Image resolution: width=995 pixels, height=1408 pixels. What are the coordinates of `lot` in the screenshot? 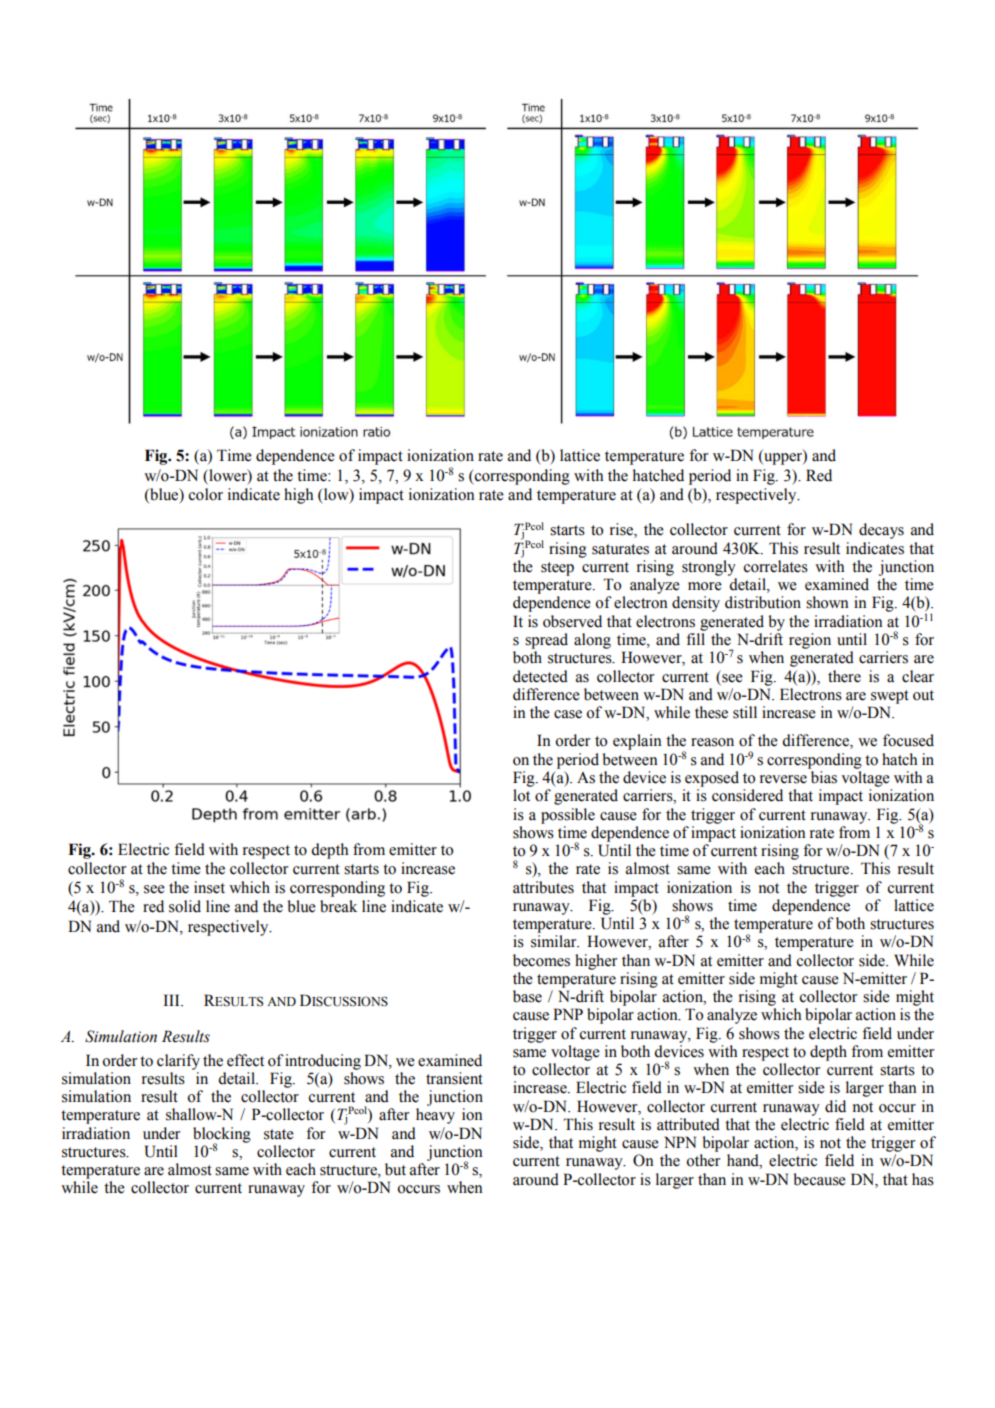 It's located at (521, 795).
